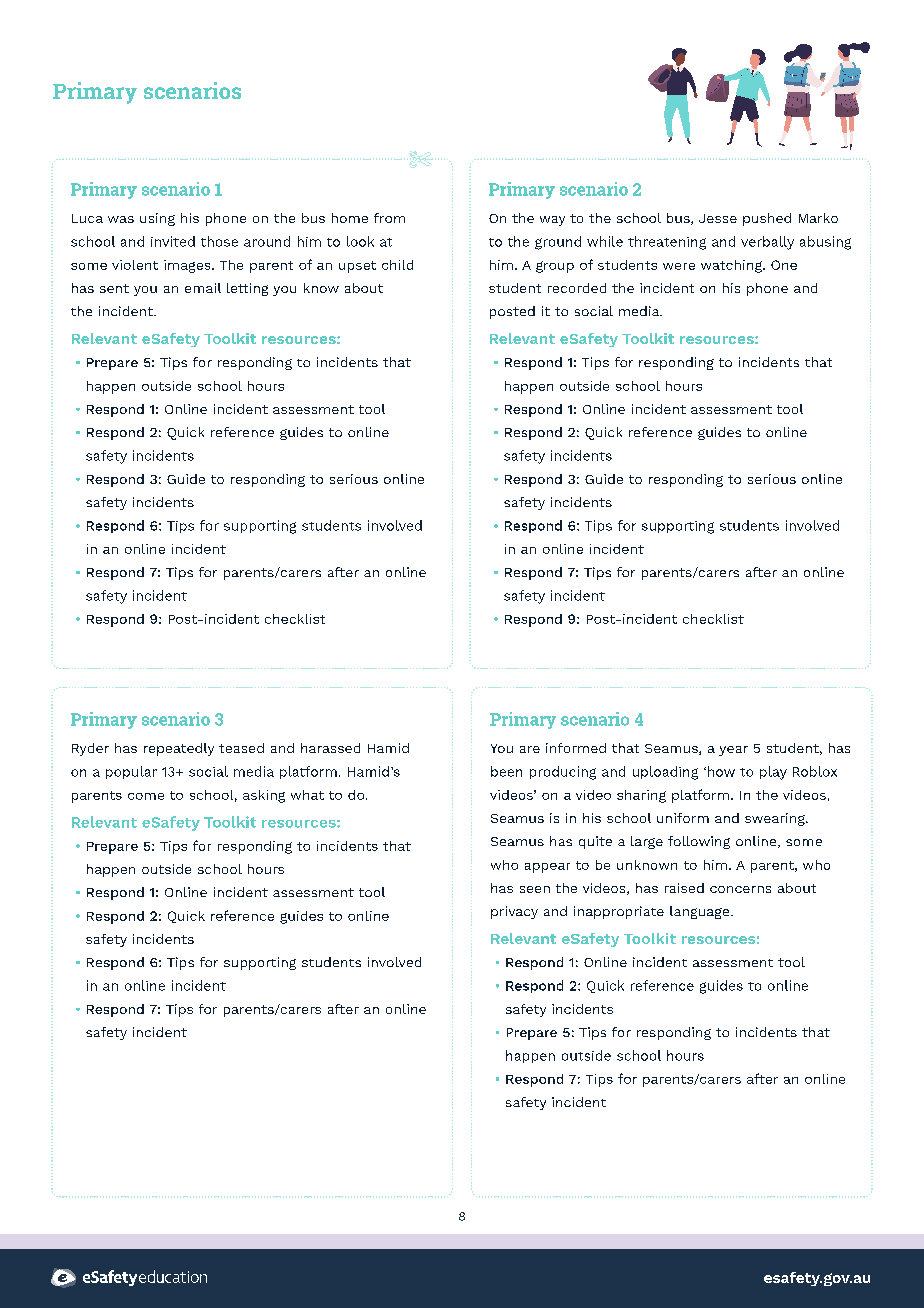  What do you see at coordinates (679, 266) in the document?
I see `were` at bounding box center [679, 266].
